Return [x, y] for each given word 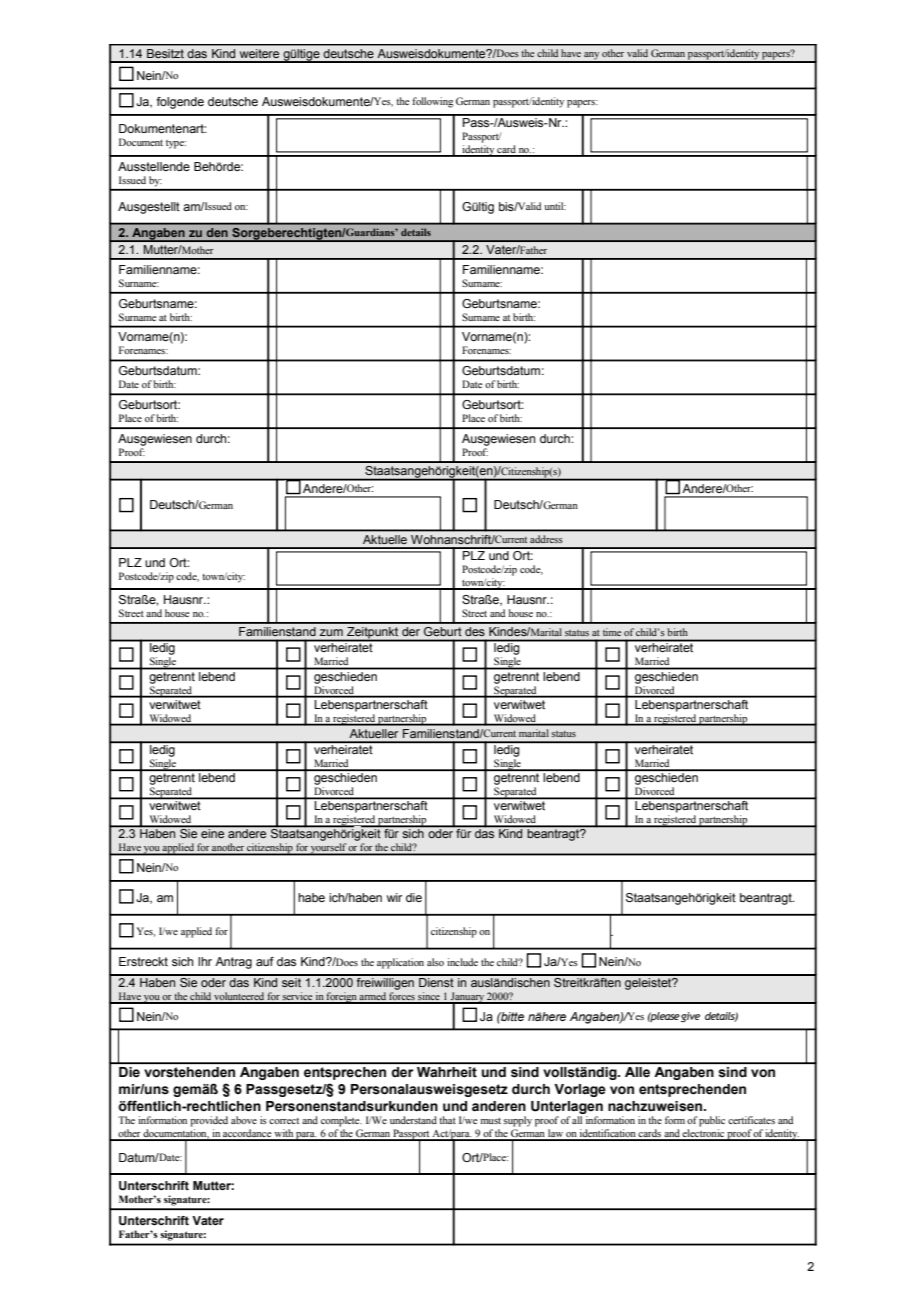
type [176, 144]
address [546, 539]
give [690, 1017]
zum [331, 632]
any [592, 57]
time [612, 633]
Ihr [205, 961]
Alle [637, 1072]
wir [394, 897]
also [435, 962]
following [433, 102]
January [467, 998]
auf [265, 961]
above [244, 1120]
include [462, 962]
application [400, 963]
